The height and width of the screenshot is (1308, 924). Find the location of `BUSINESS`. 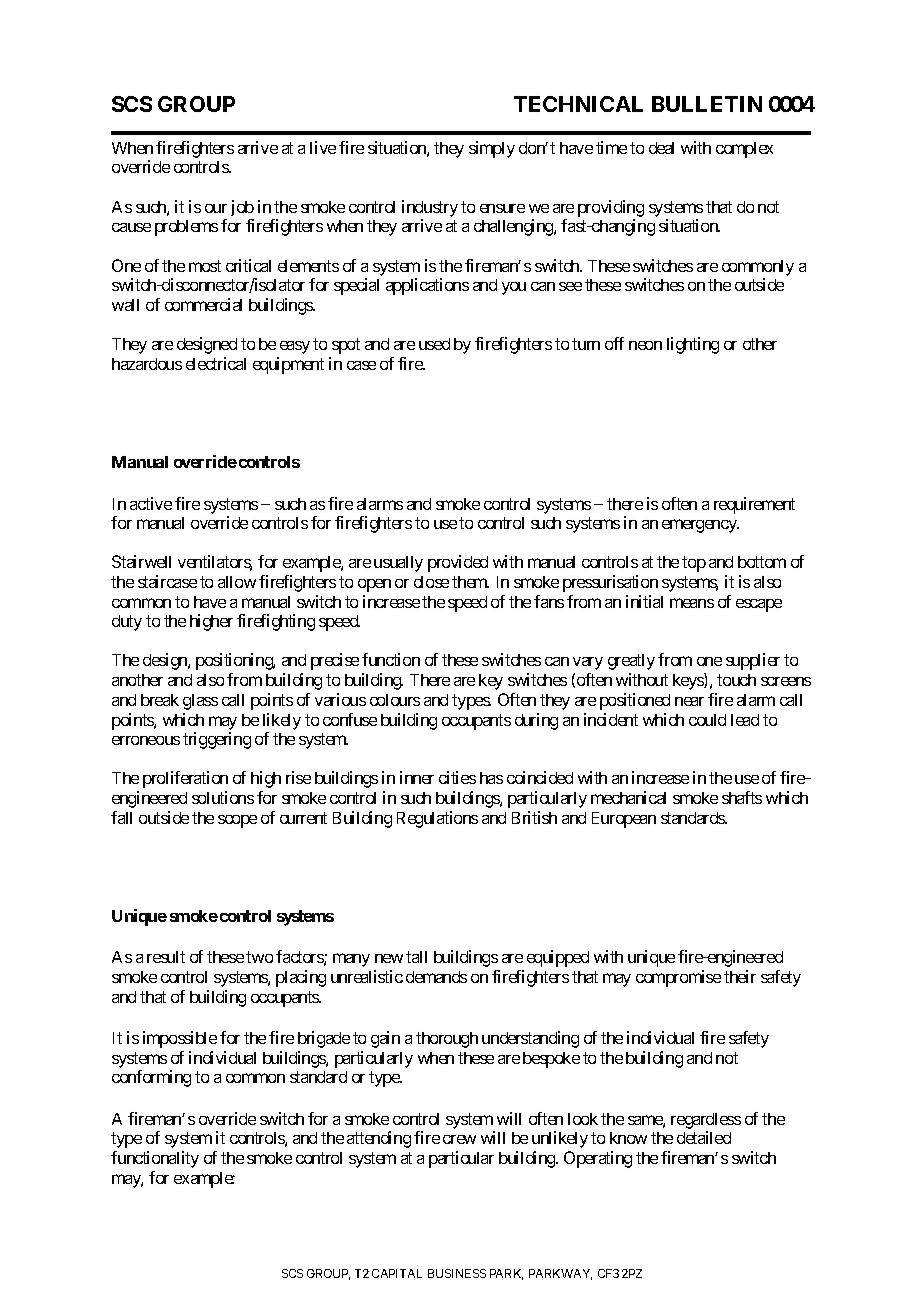

BUSINESS is located at coordinates (457, 1273).
